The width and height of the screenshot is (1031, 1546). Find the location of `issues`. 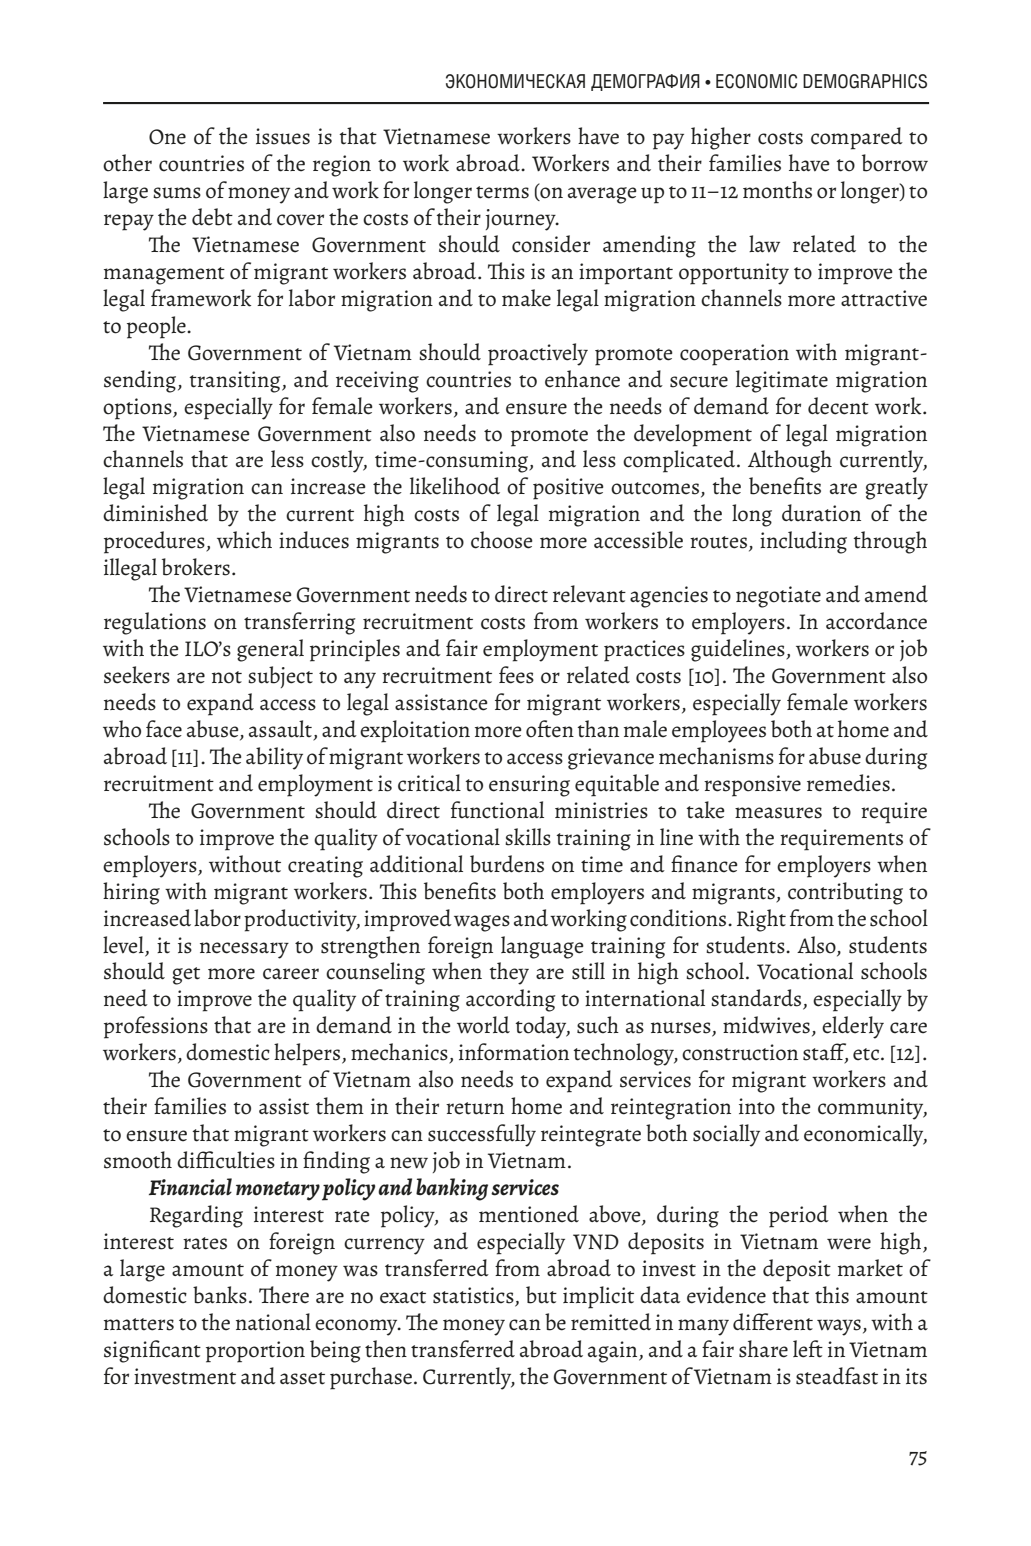

issues is located at coordinates (283, 136).
